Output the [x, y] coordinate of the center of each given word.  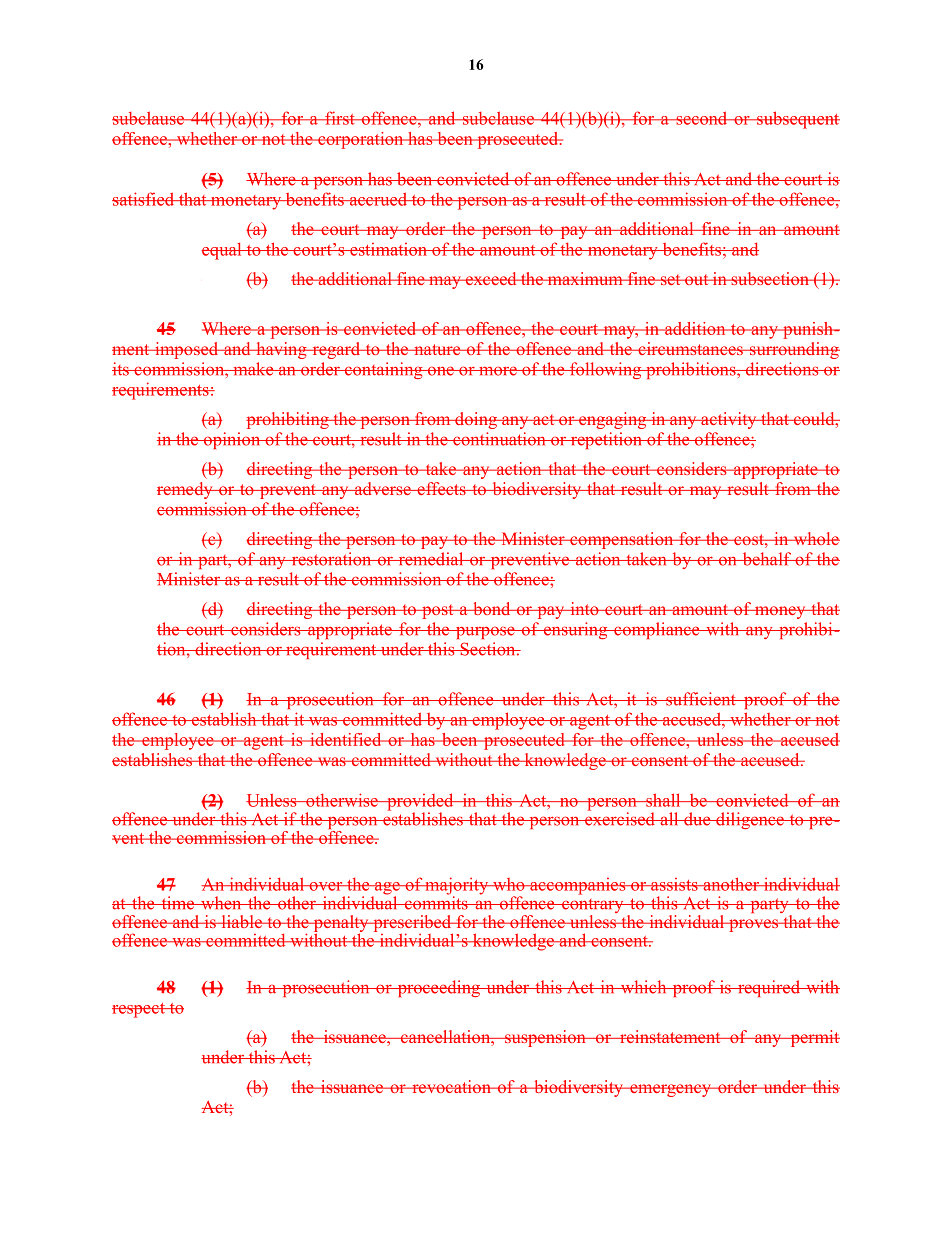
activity [729, 420]
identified [346, 739]
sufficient [701, 699]
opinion [232, 440]
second [702, 118]
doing [476, 420]
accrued [378, 199]
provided [420, 803]
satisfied [144, 199]
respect [139, 1010]
